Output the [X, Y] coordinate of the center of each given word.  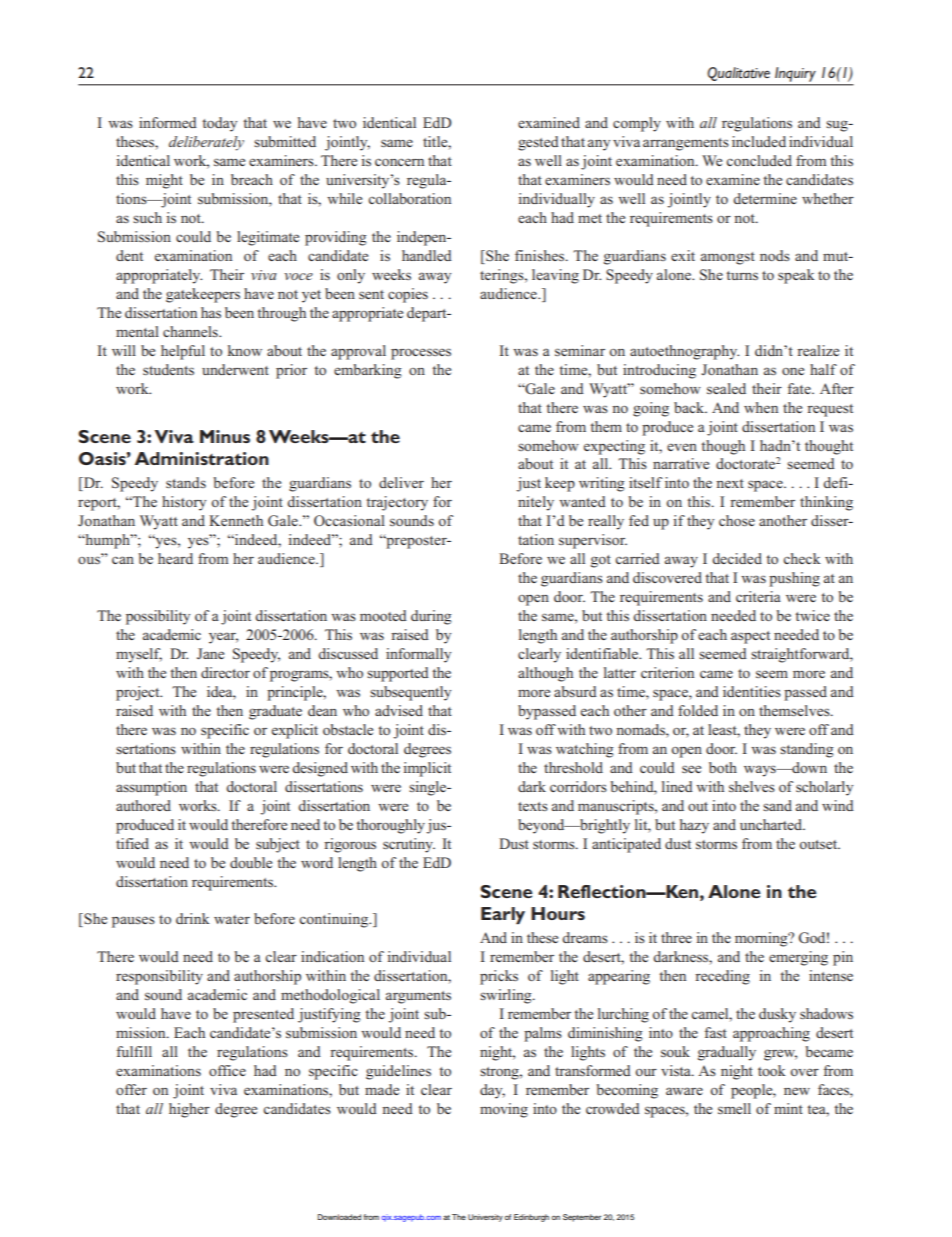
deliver [401, 482]
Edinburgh [531, 1218]
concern [399, 162]
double [251, 862]
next [730, 483]
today [219, 124]
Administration [202, 458]
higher [189, 1110]
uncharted [772, 824]
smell [734, 1108]
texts [533, 806]
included [759, 141]
